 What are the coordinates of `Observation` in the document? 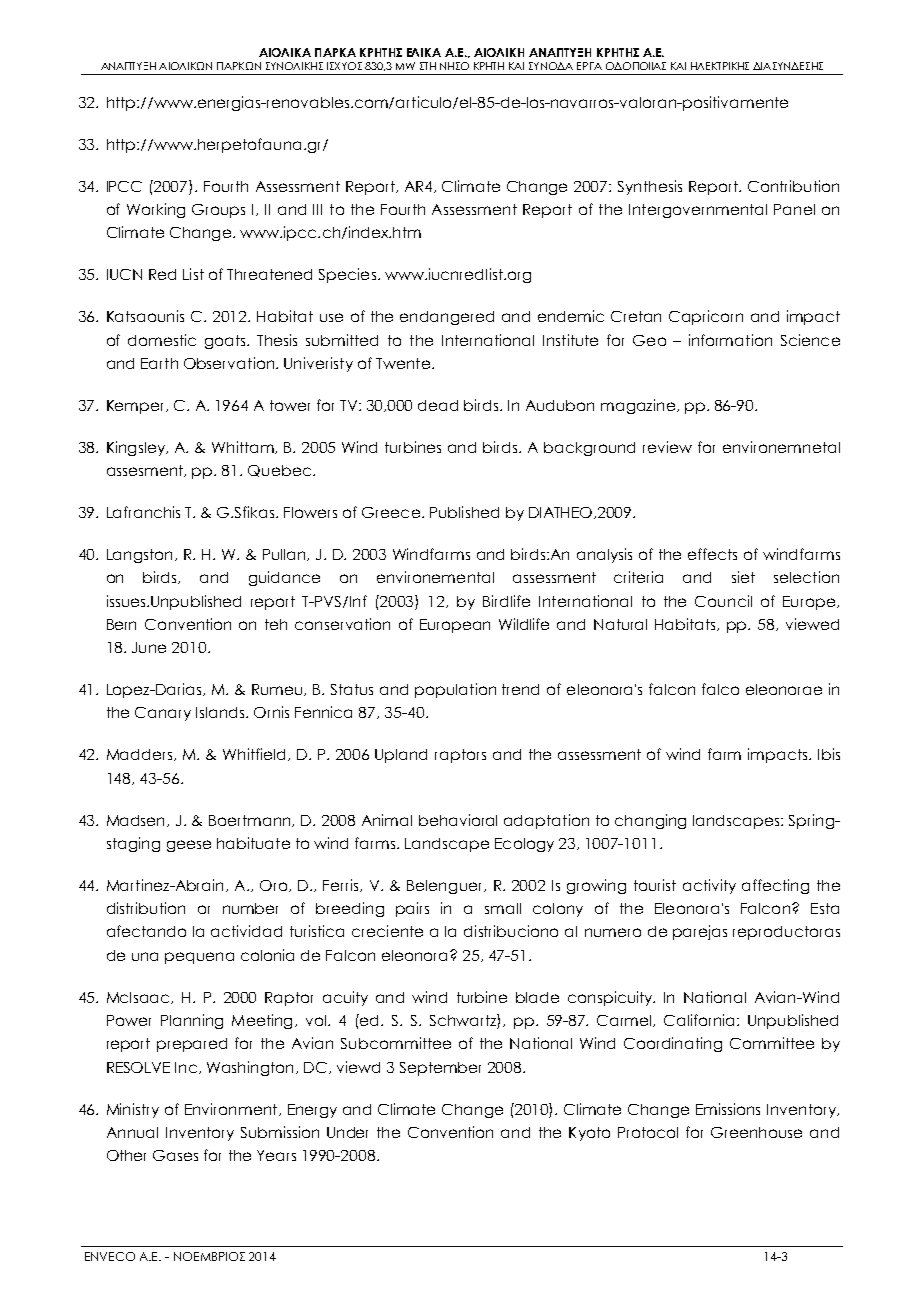 It's located at (230, 363).
